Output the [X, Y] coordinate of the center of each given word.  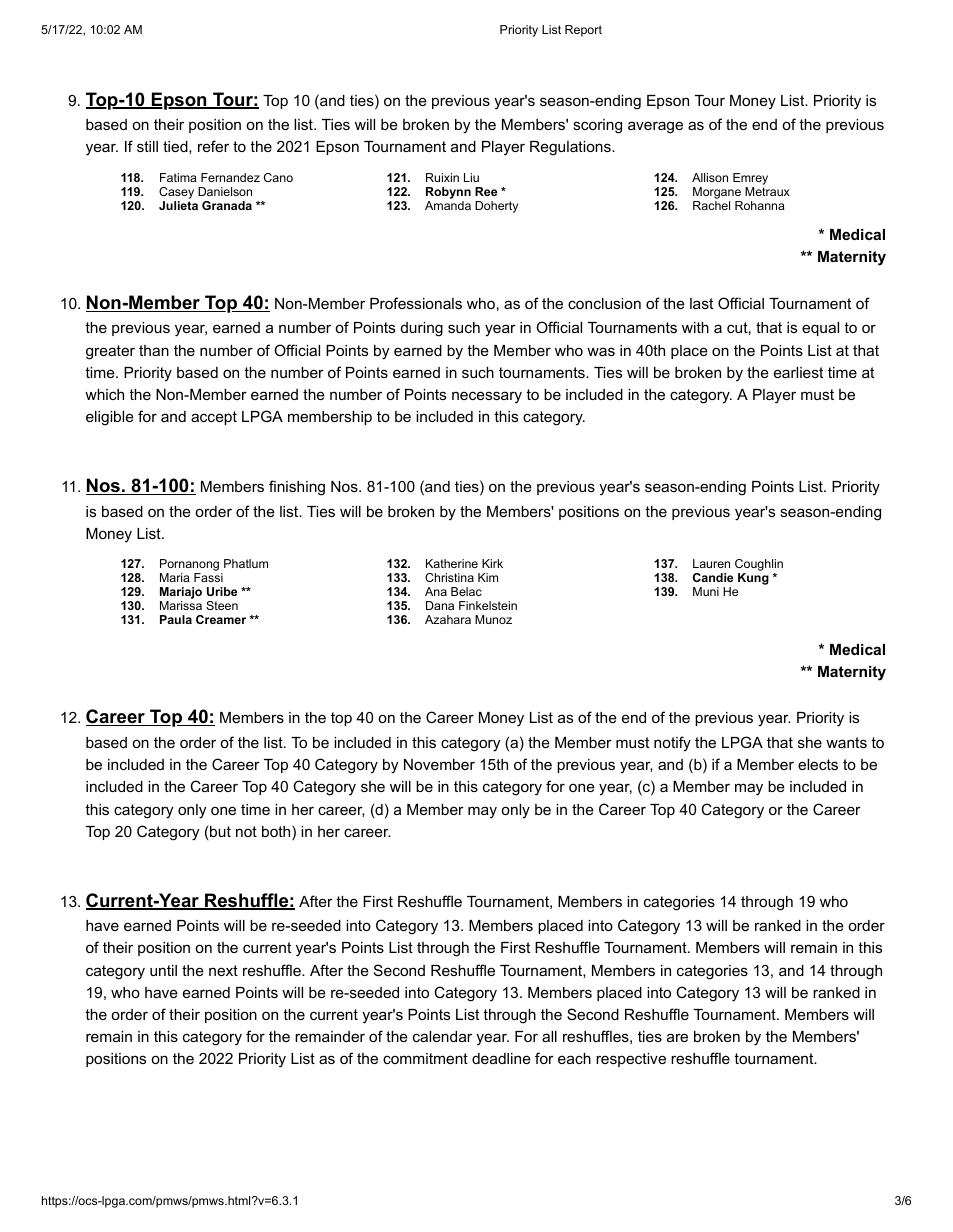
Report [583, 31]
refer [213, 146]
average [655, 127]
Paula [176, 619]
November [439, 764]
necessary [487, 397]
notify [672, 744]
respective [631, 1060]
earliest [798, 372]
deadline [501, 1058]
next [223, 970]
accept [214, 418]
